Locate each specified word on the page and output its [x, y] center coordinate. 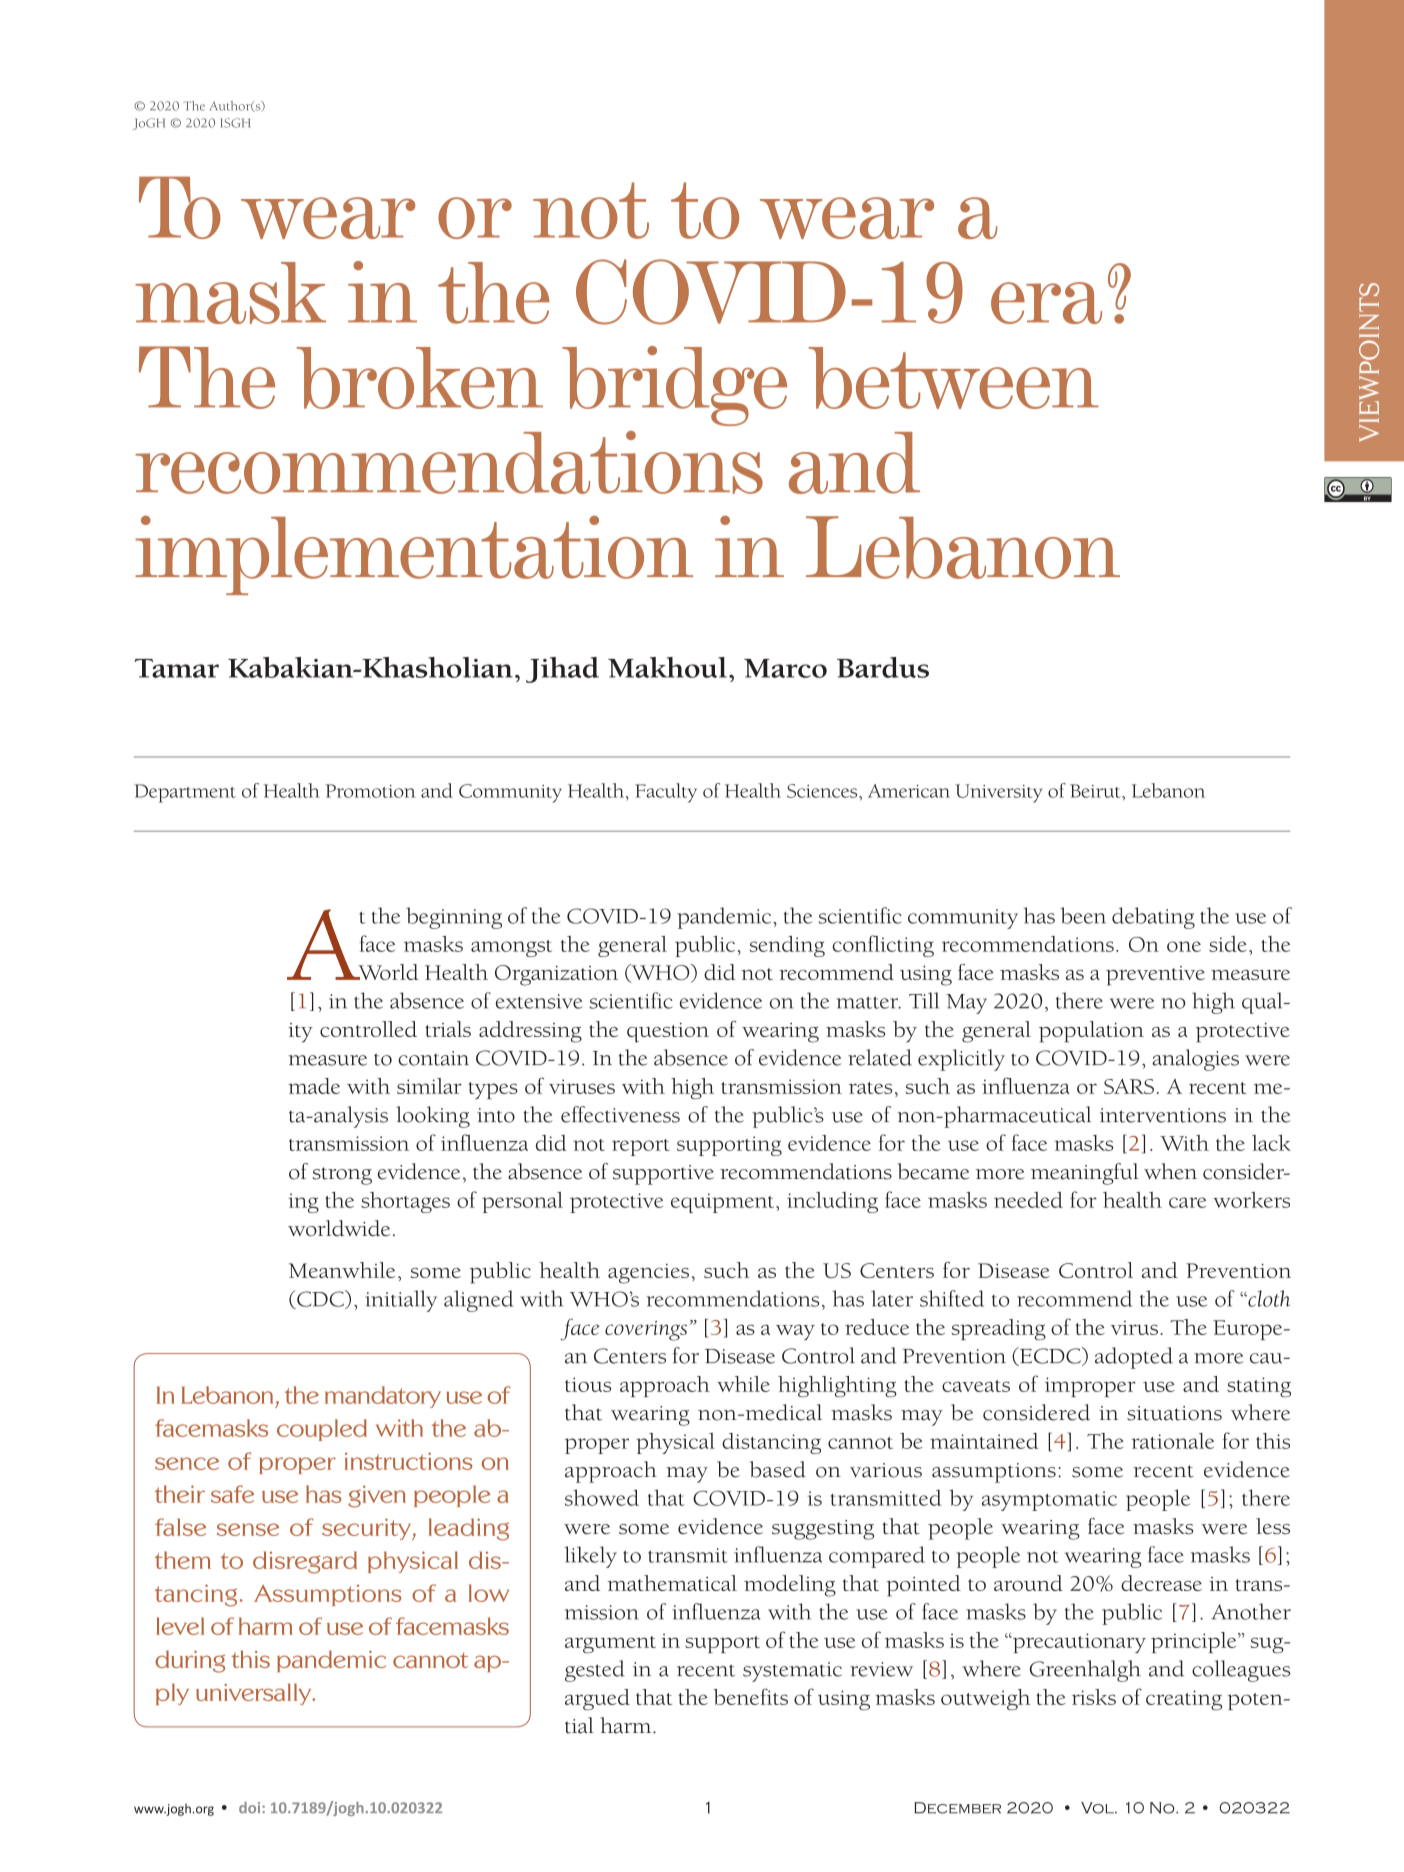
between [954, 378]
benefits [750, 1696]
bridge [674, 386]
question [668, 1033]
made [314, 1086]
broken [420, 378]
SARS [1129, 1086]
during [190, 1661]
